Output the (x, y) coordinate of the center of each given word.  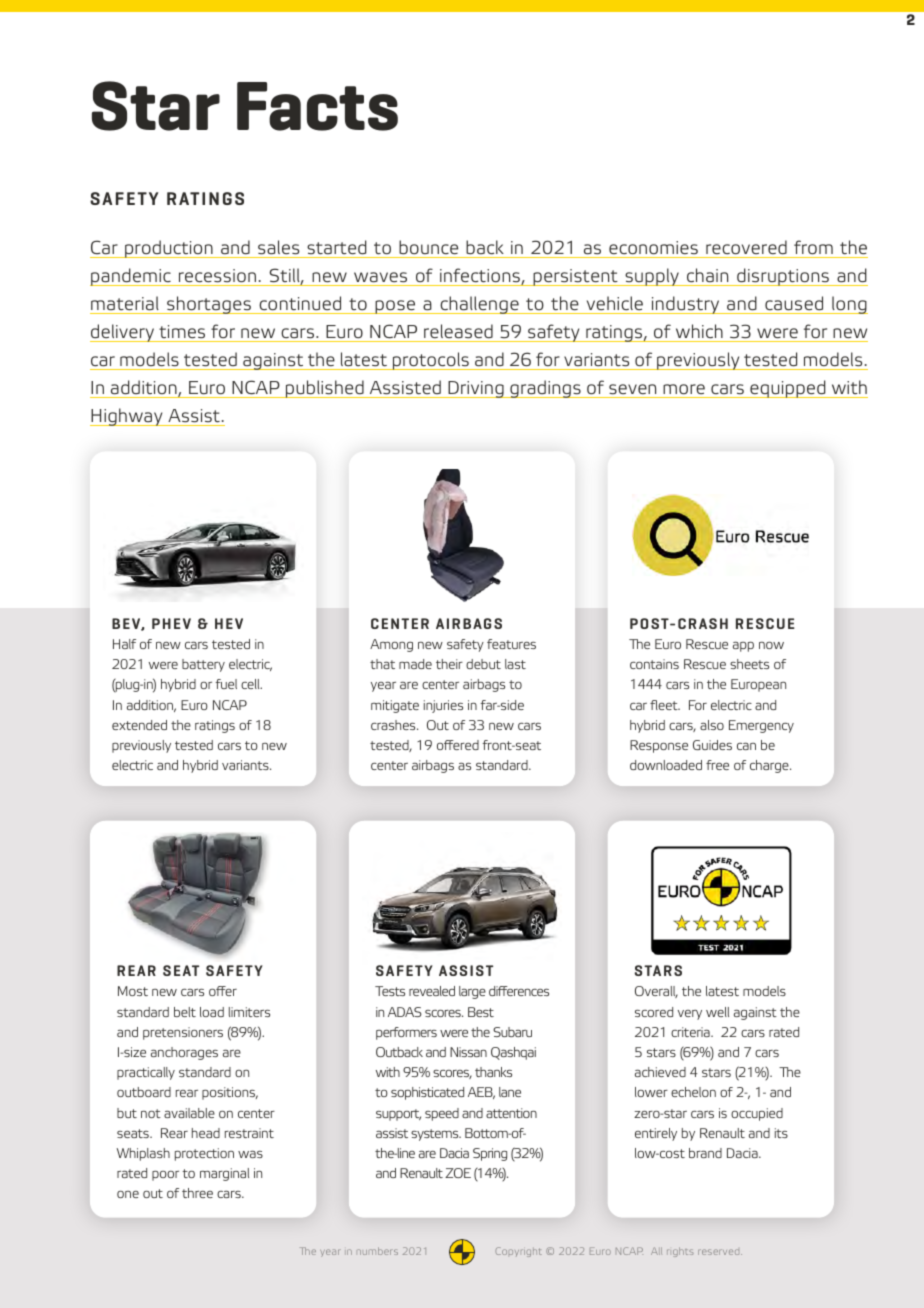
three (197, 1193)
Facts (317, 106)
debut (483, 664)
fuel (226, 684)
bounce (429, 249)
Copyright (518, 1252)
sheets (749, 664)
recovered (746, 249)
